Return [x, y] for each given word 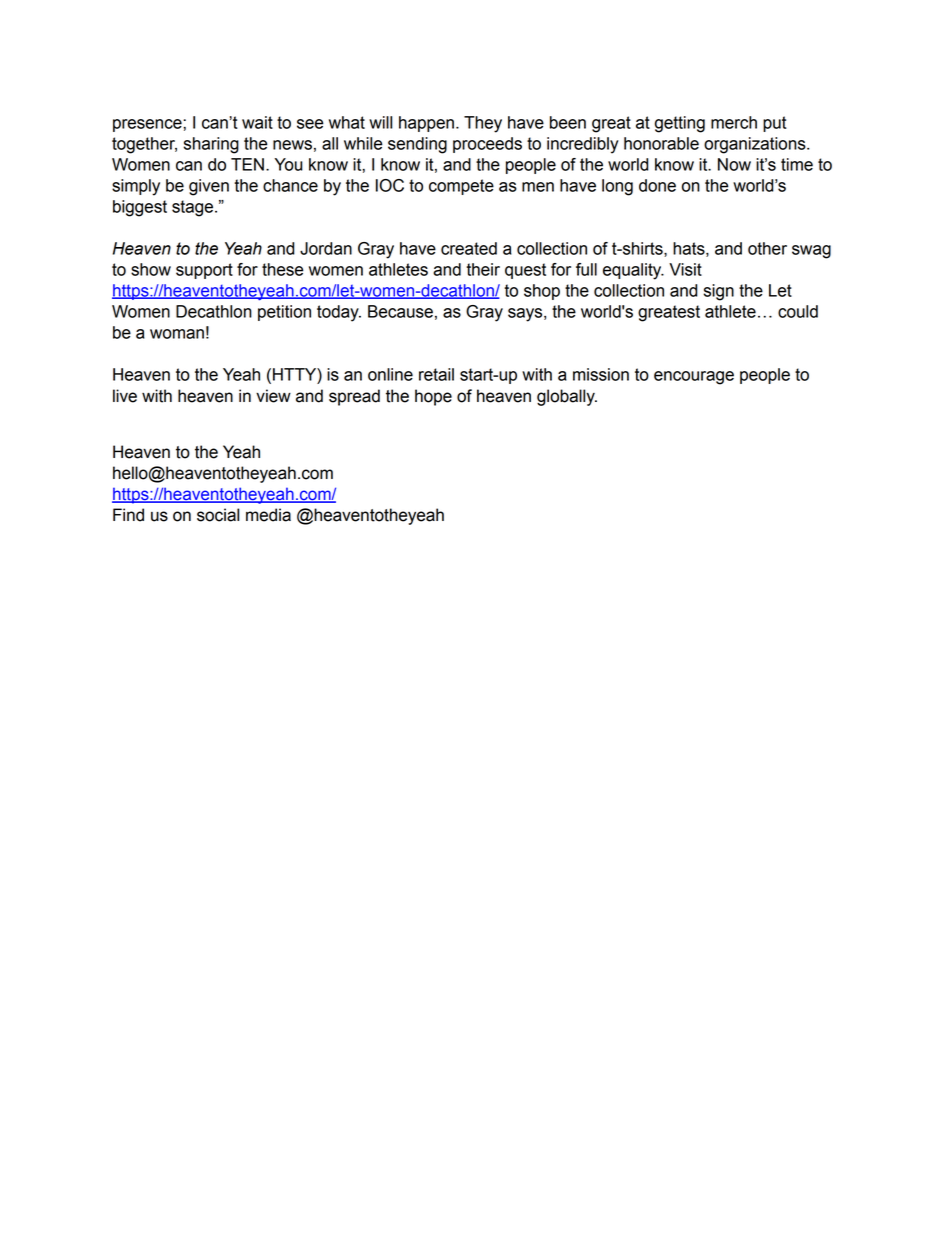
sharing [211, 145]
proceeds [487, 145]
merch [734, 122]
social [218, 515]
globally [567, 397]
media [268, 515]
